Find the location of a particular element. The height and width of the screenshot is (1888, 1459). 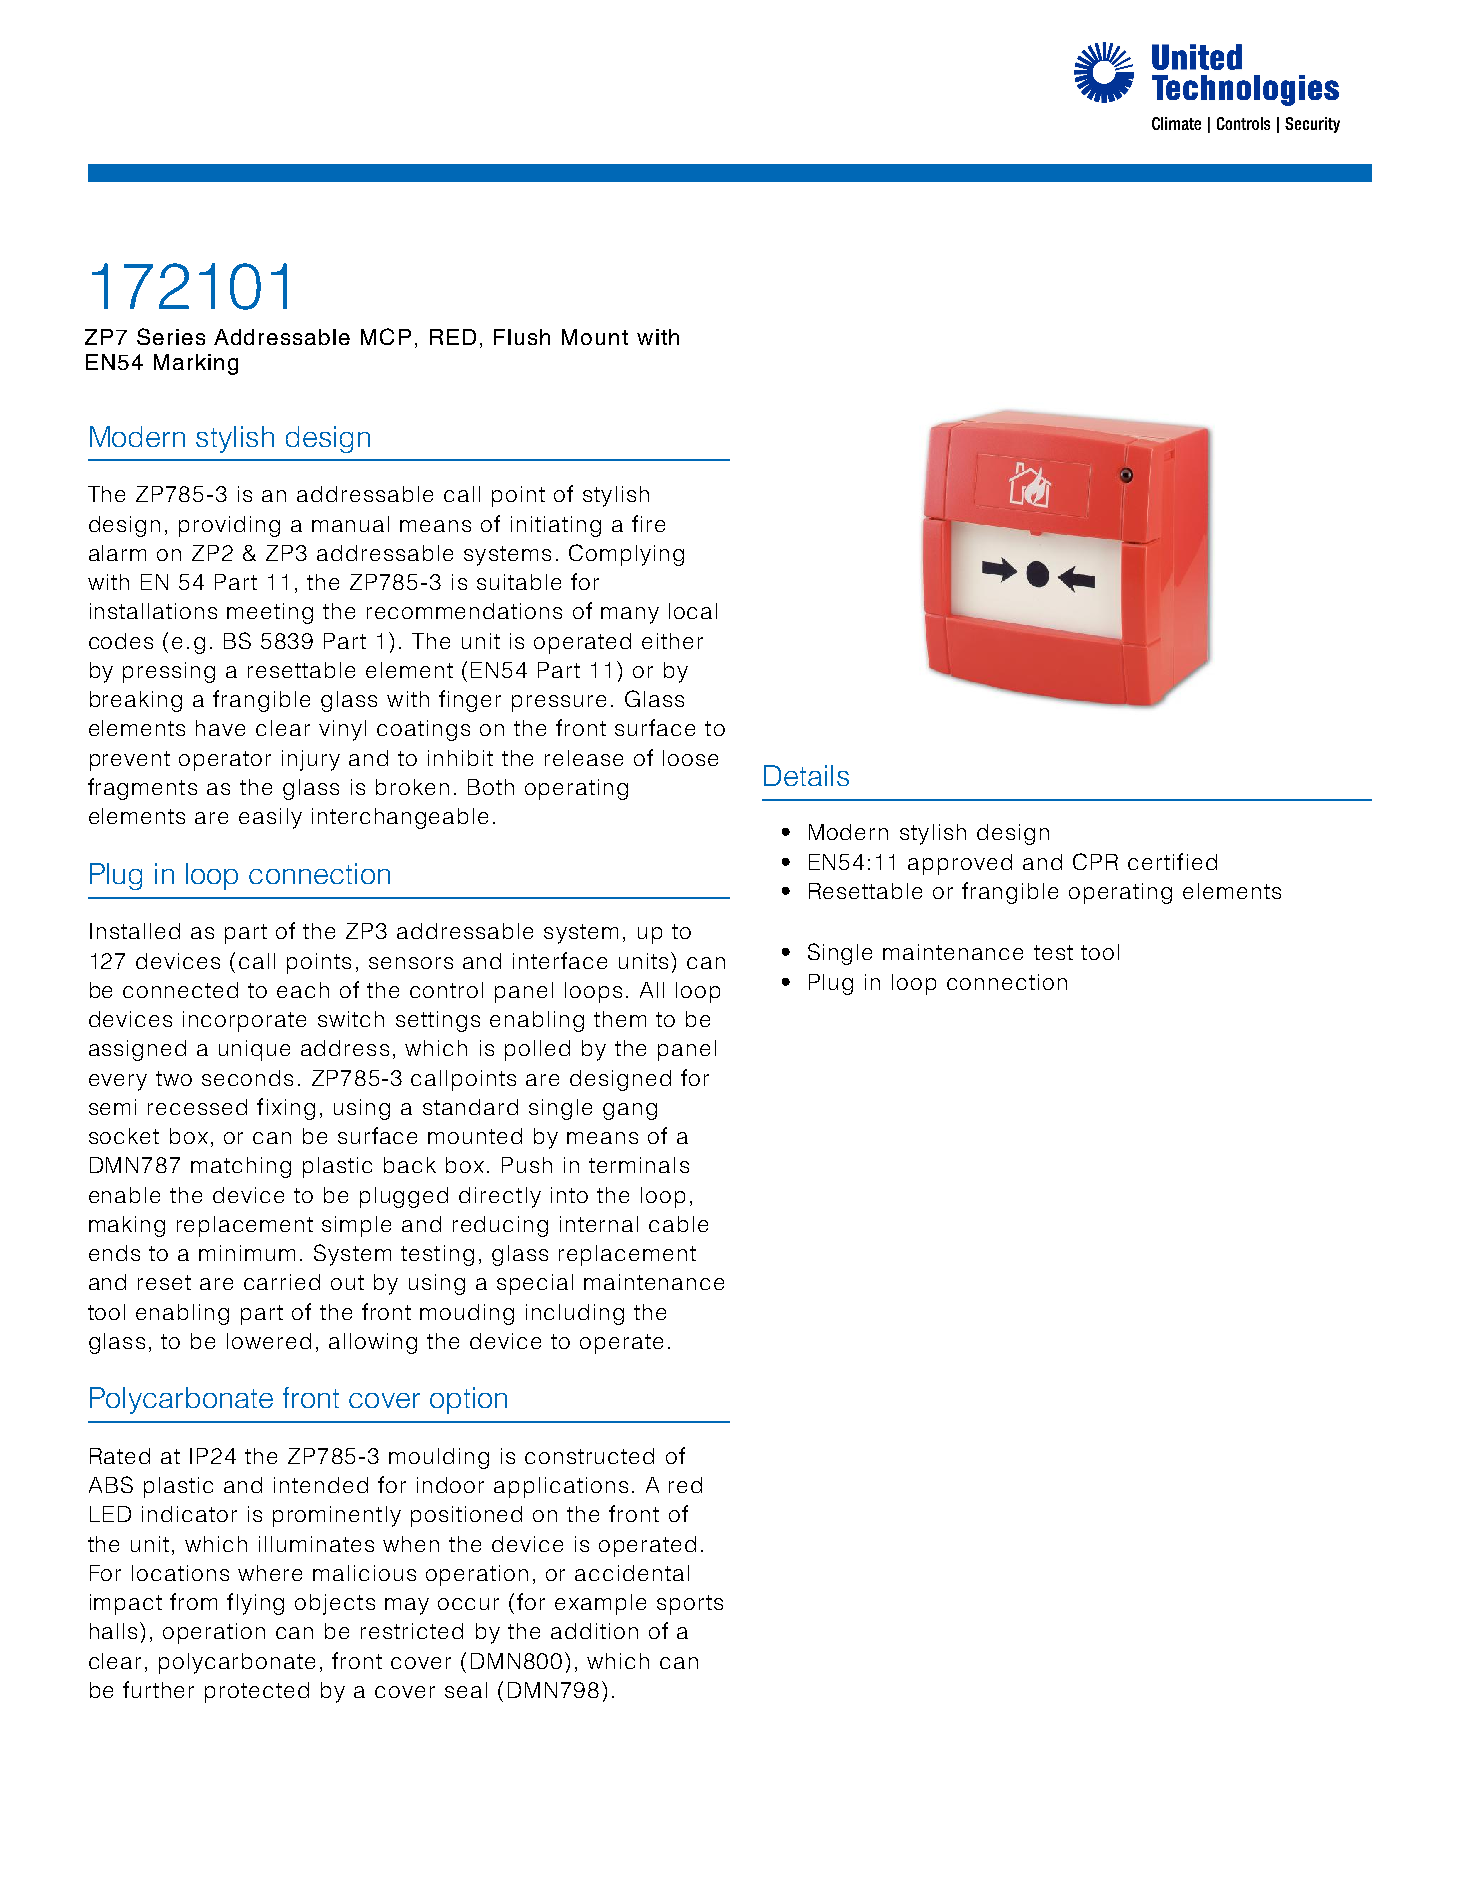

CPR is located at coordinates (1095, 861).
